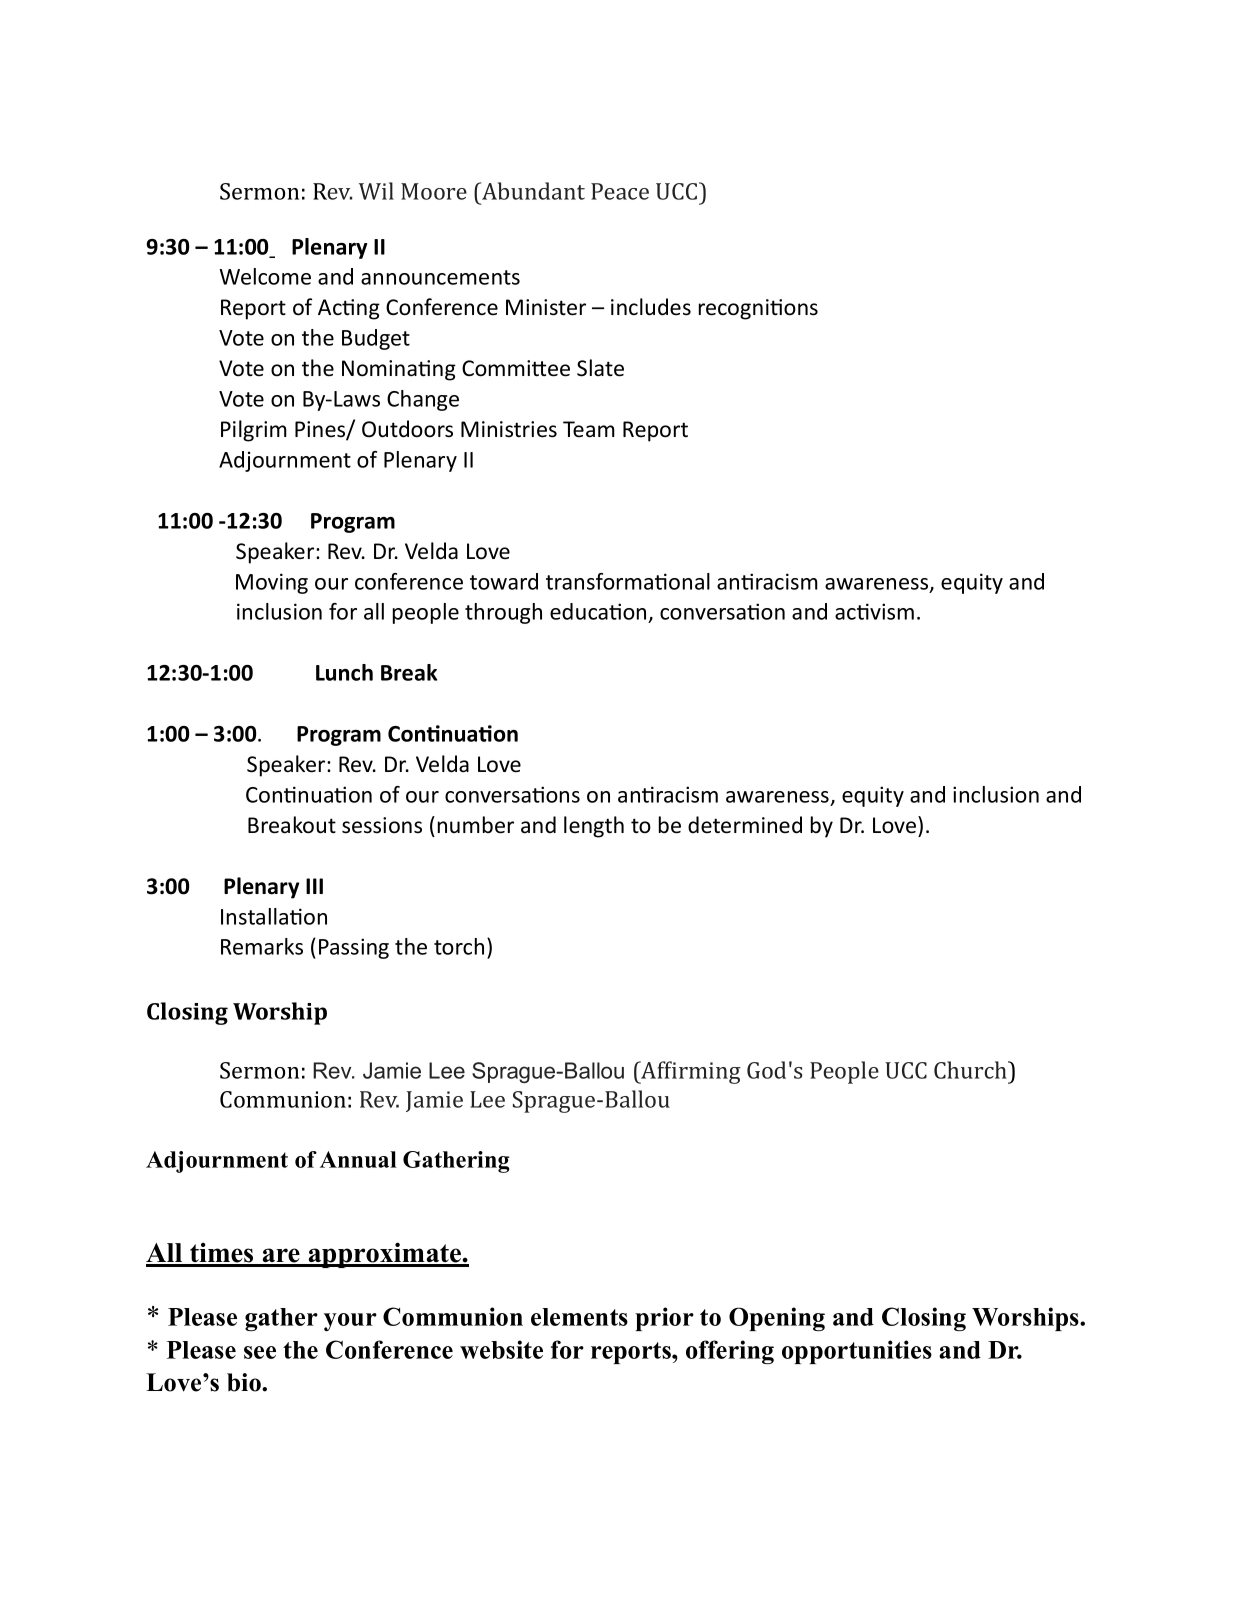 The width and height of the image is (1243, 1608). I want to click on your, so click(350, 1322).
